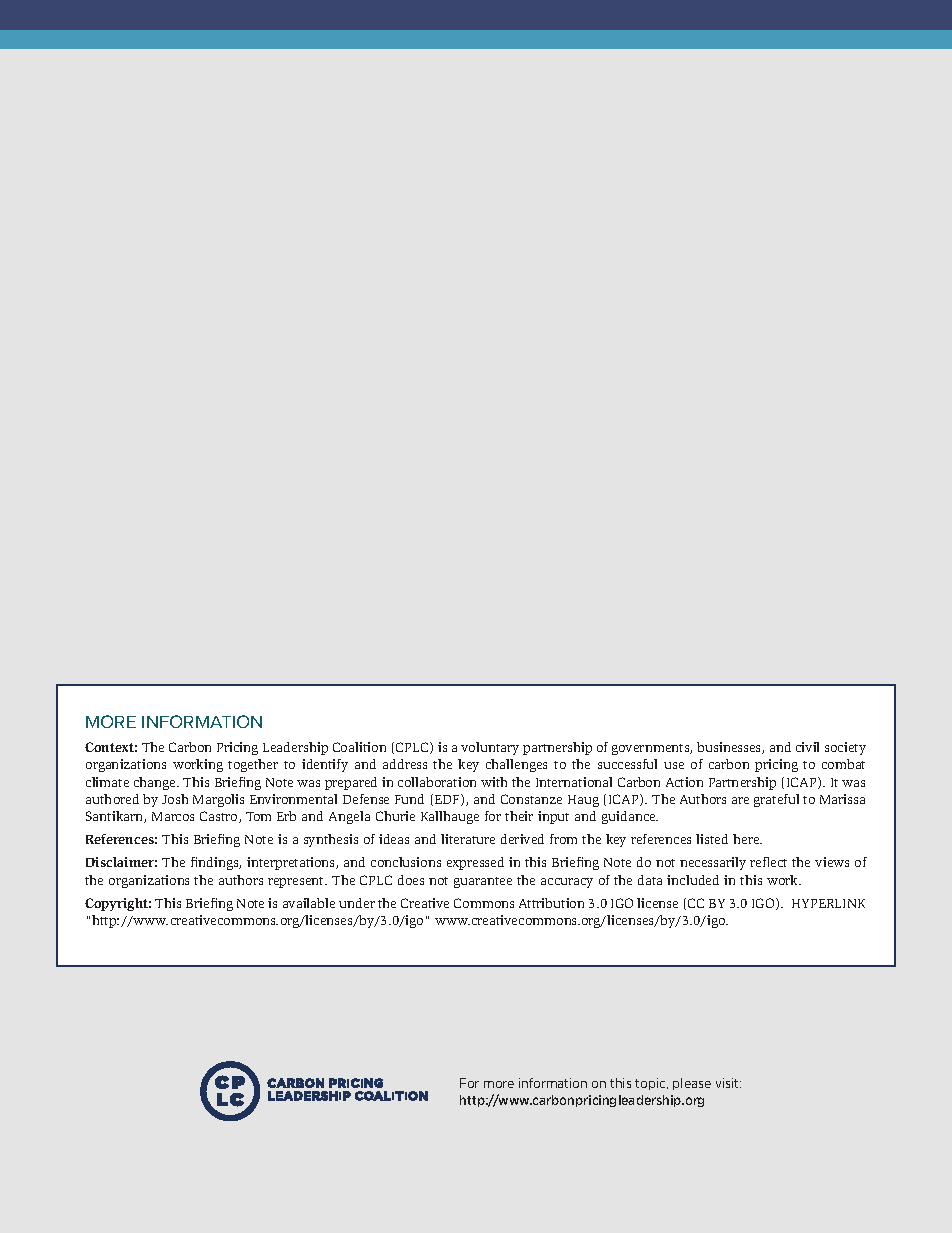 This screenshot has height=1233, width=952. I want to click on Attribution, so click(551, 903).
